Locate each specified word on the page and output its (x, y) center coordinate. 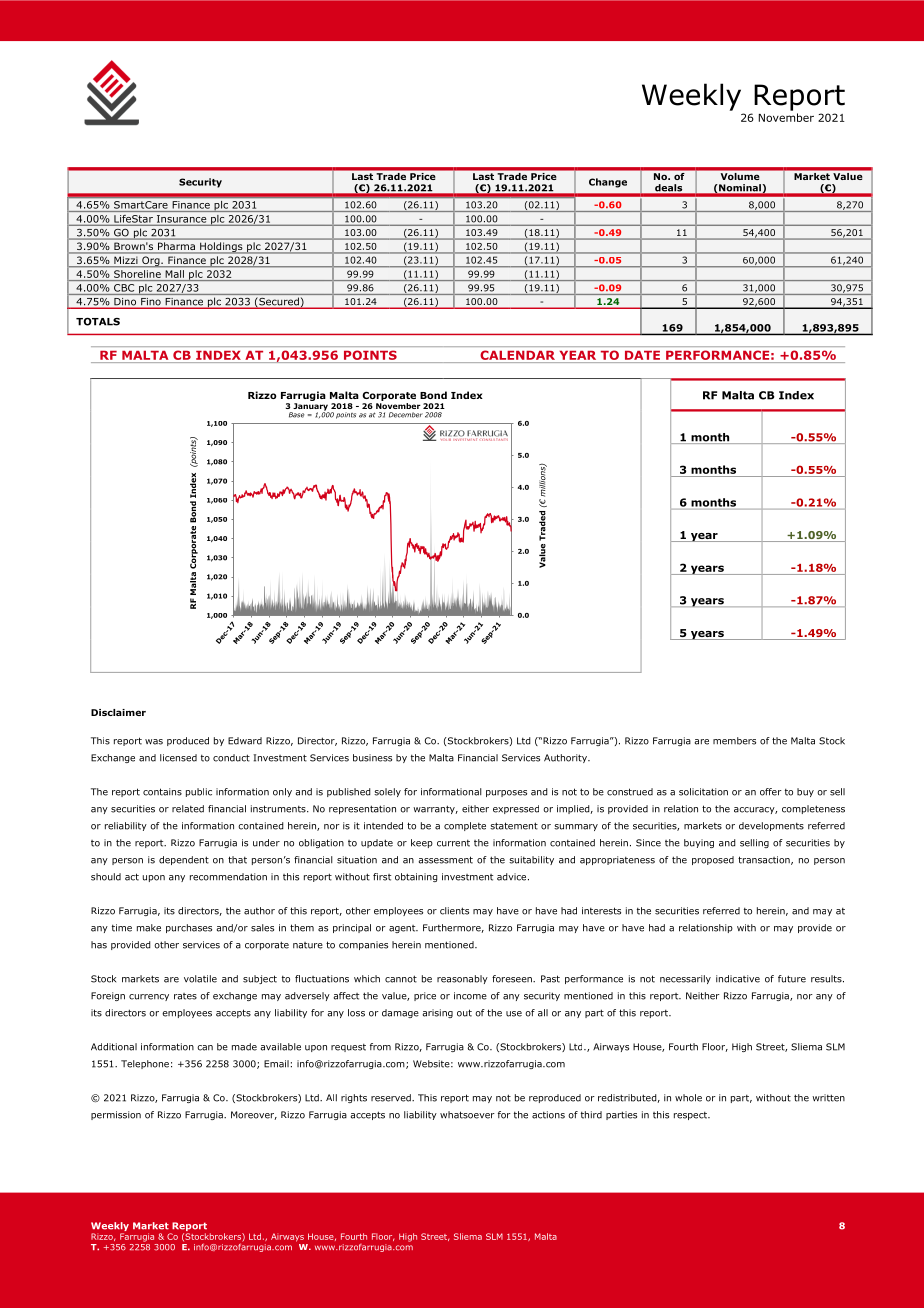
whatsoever (467, 1115)
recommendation (228, 877)
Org (151, 261)
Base (297, 415)
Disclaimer (118, 712)
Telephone (145, 1064)
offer (771, 792)
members (734, 741)
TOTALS (98, 321)
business (372, 758)
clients (454, 911)
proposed (713, 860)
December (406, 415)
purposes (506, 793)
